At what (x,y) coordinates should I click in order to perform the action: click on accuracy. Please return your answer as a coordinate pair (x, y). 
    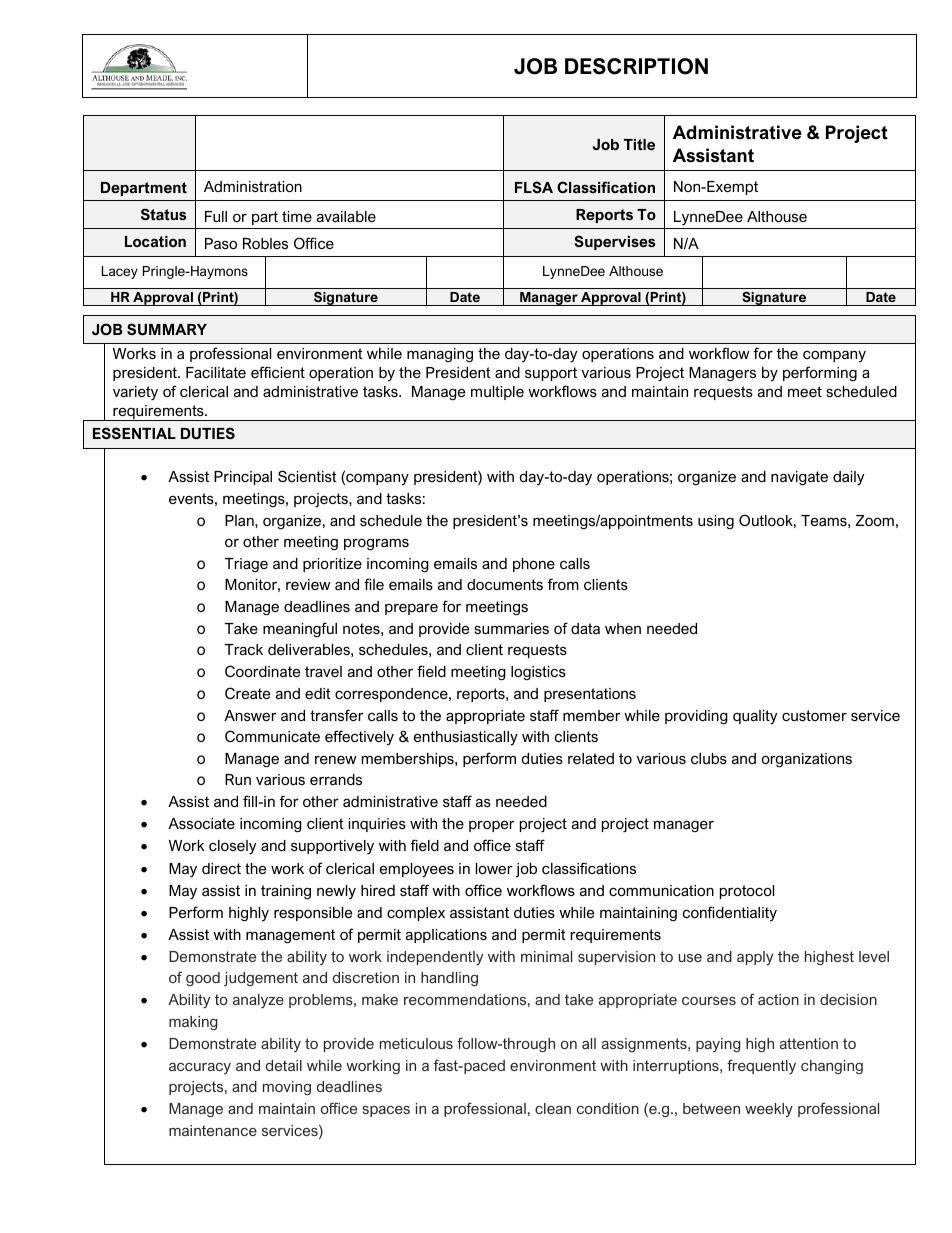
    Looking at the image, I should click on (200, 1068).
